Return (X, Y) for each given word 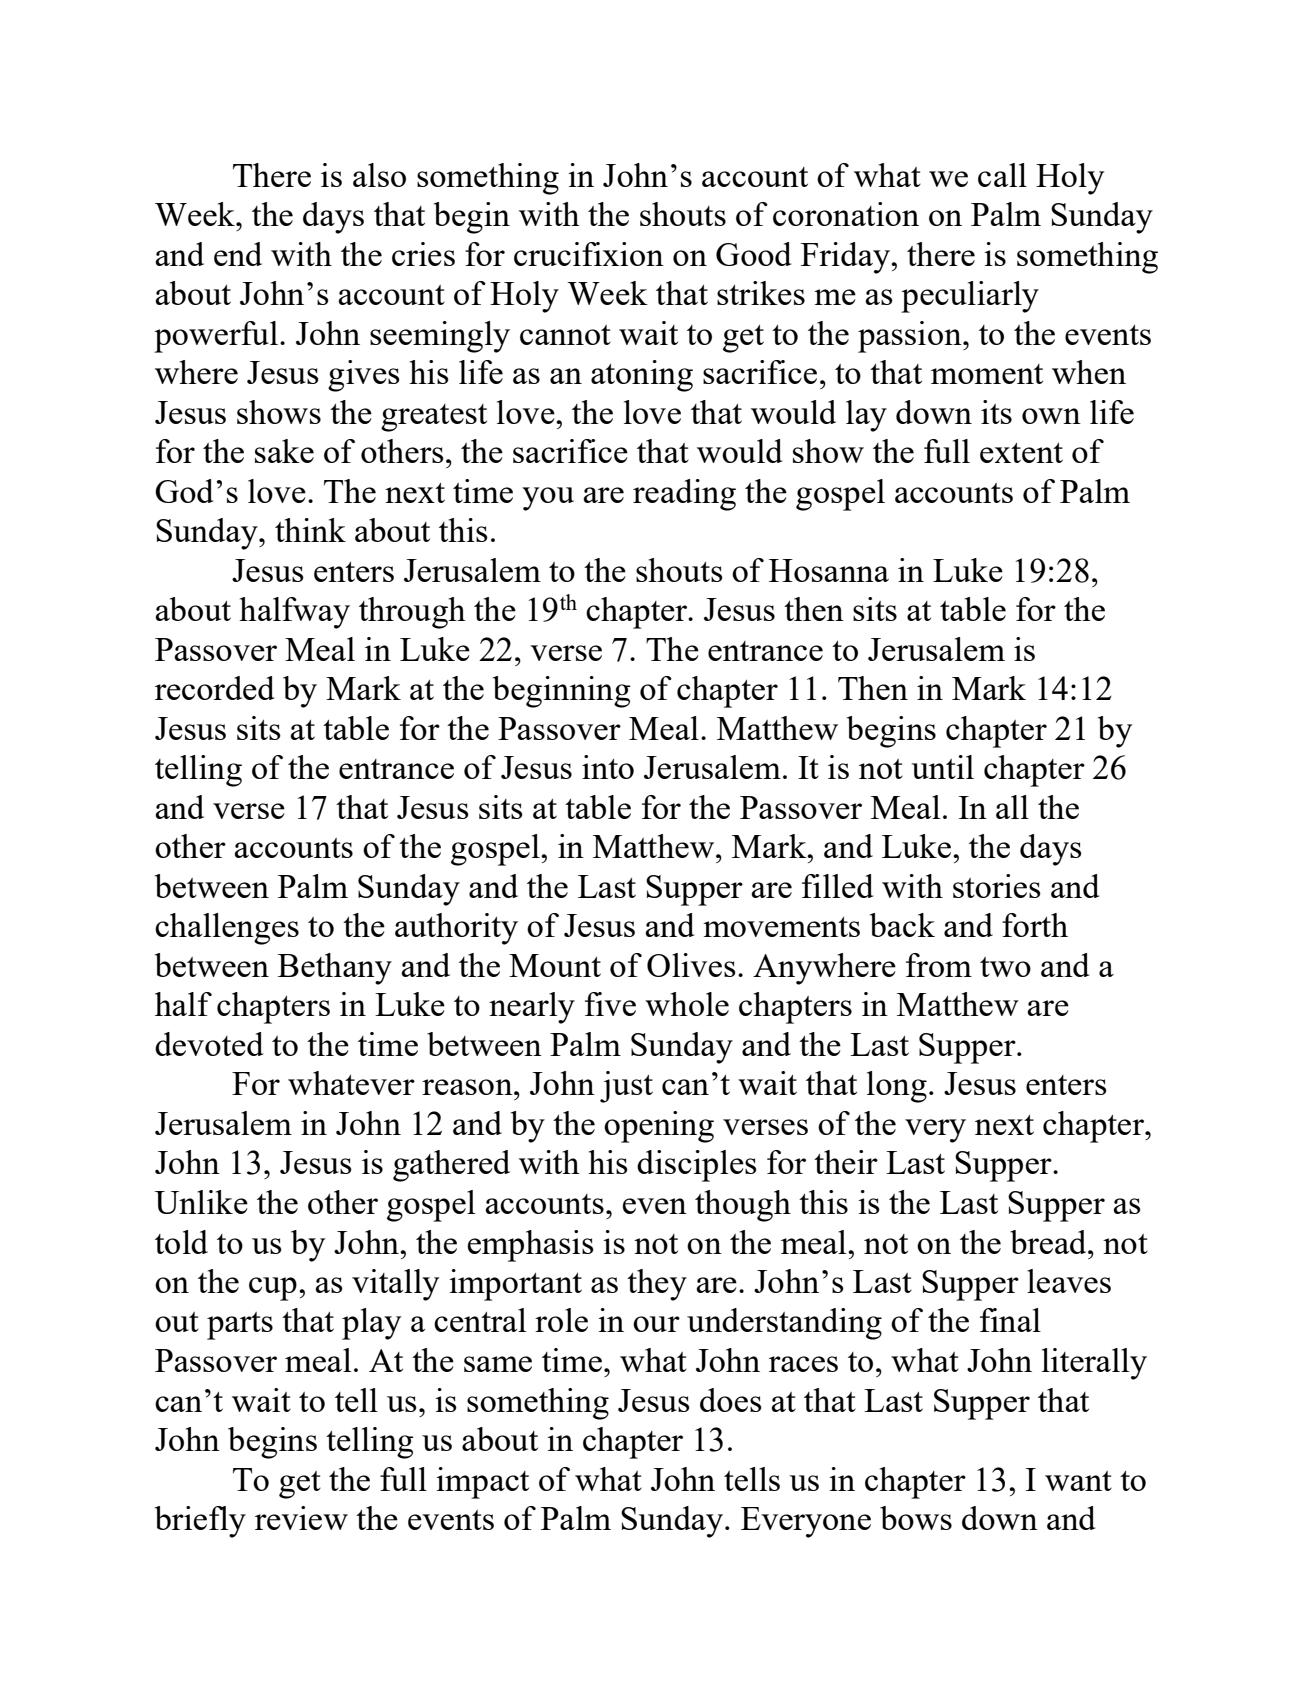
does (731, 1400)
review (301, 1518)
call (1002, 175)
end (238, 254)
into (608, 767)
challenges (227, 929)
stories (997, 886)
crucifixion (589, 254)
